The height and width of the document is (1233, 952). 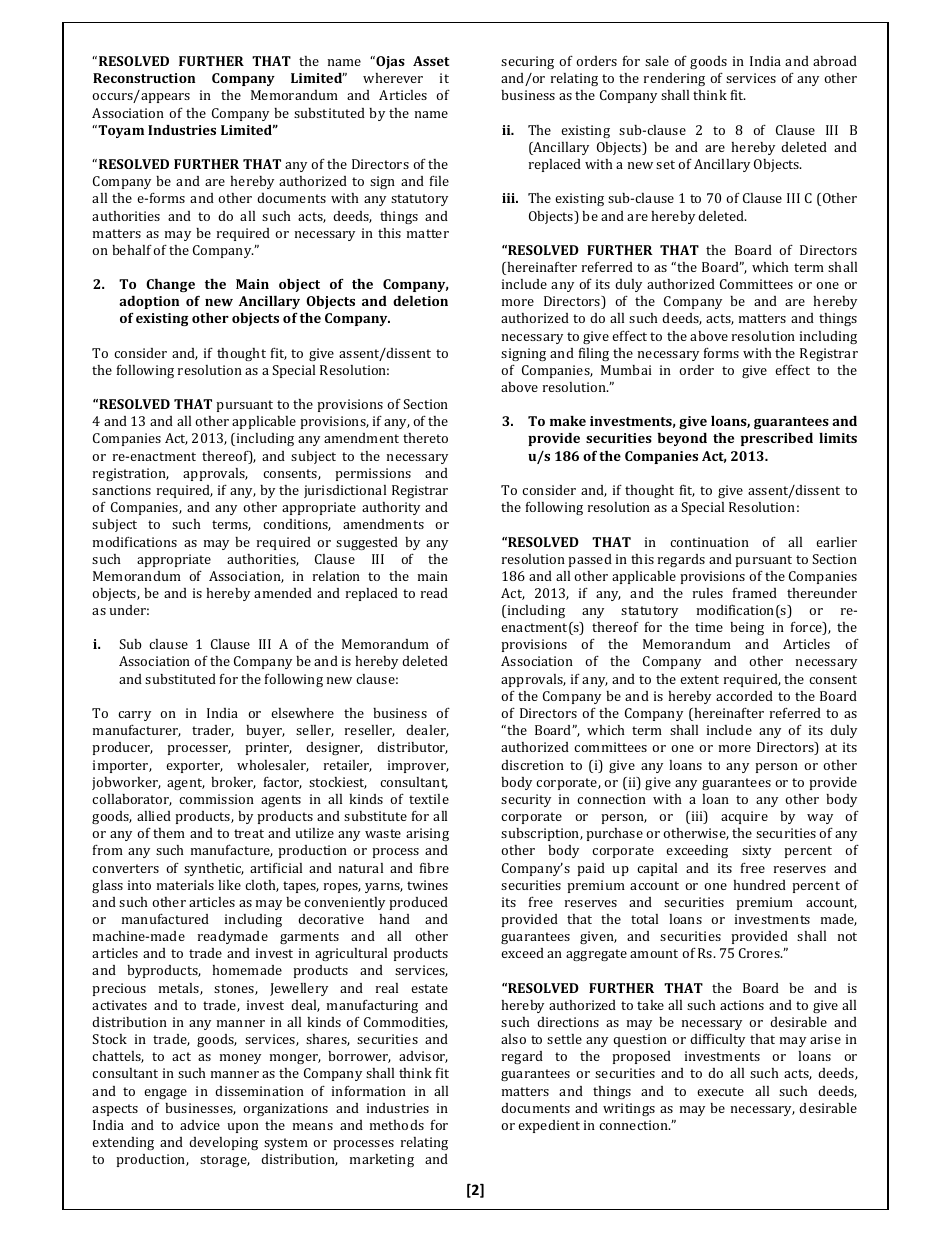 What do you see at coordinates (425, 438) in the document?
I see `thereto` at bounding box center [425, 438].
